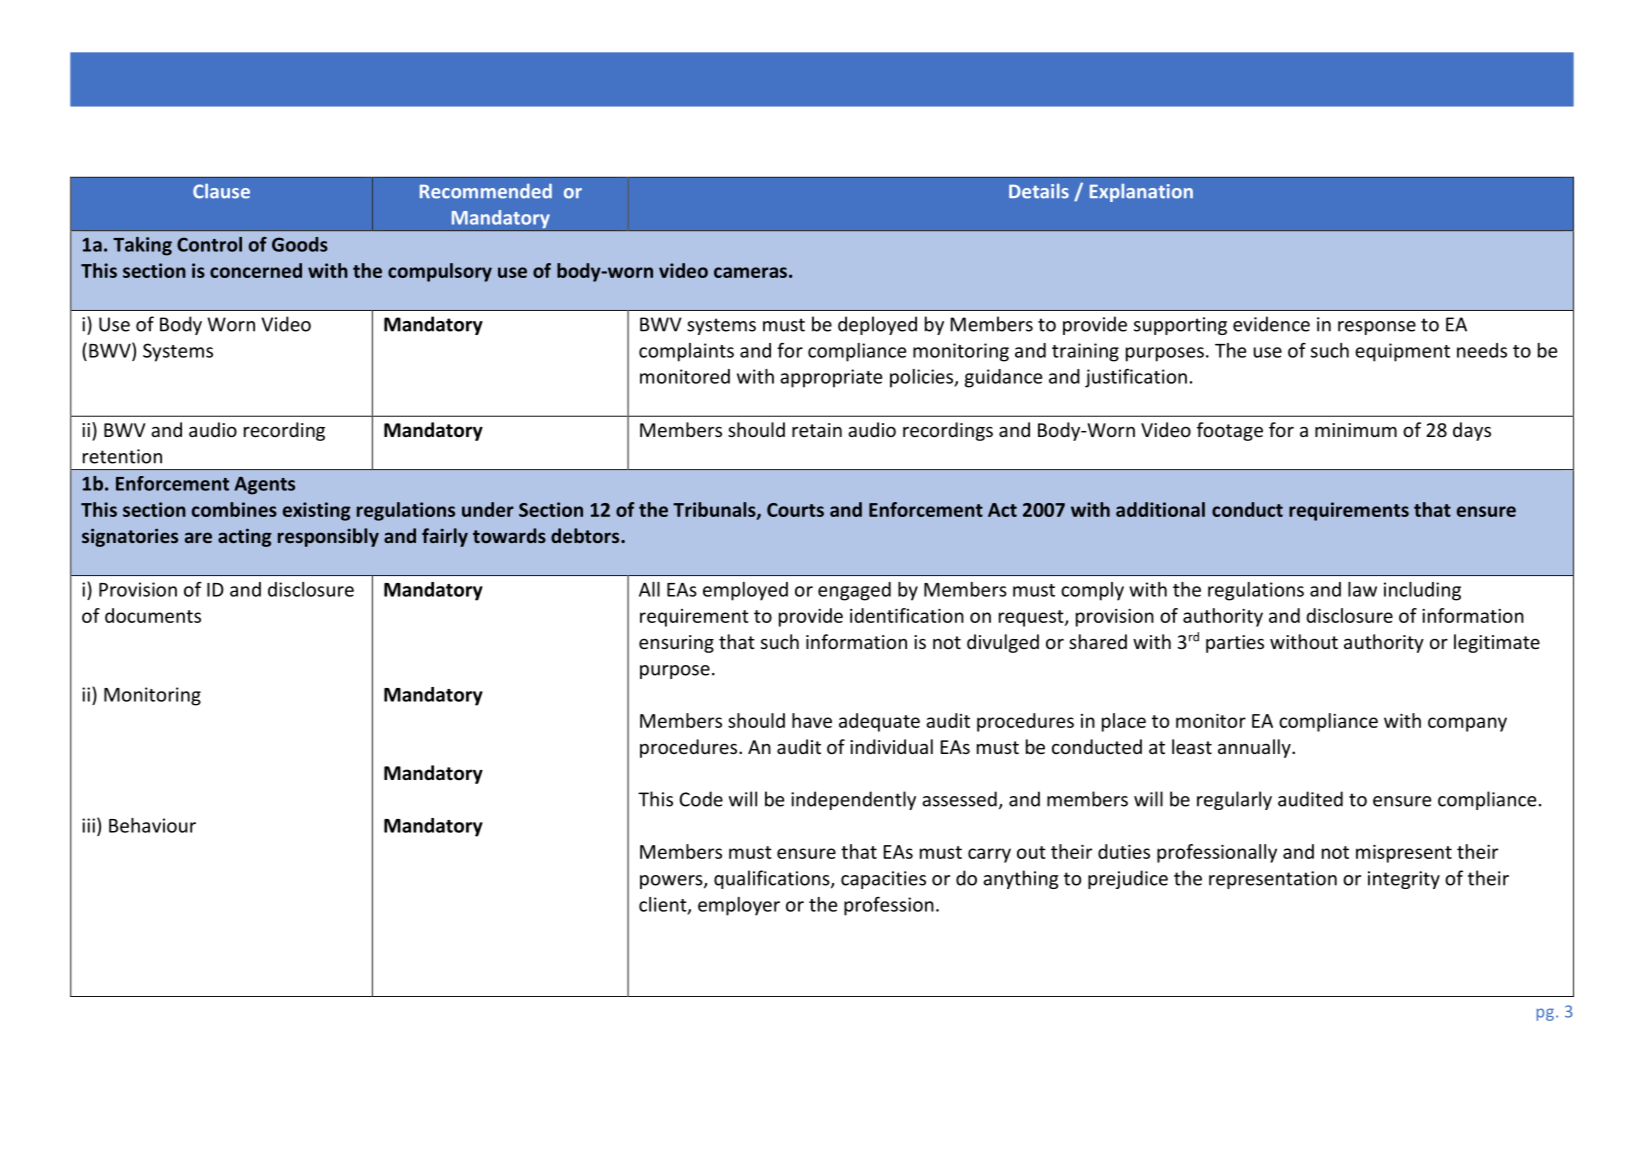 The image size is (1644, 1163). Describe the element at coordinates (1356, 430) in the screenshot. I see `minimum` at that location.
